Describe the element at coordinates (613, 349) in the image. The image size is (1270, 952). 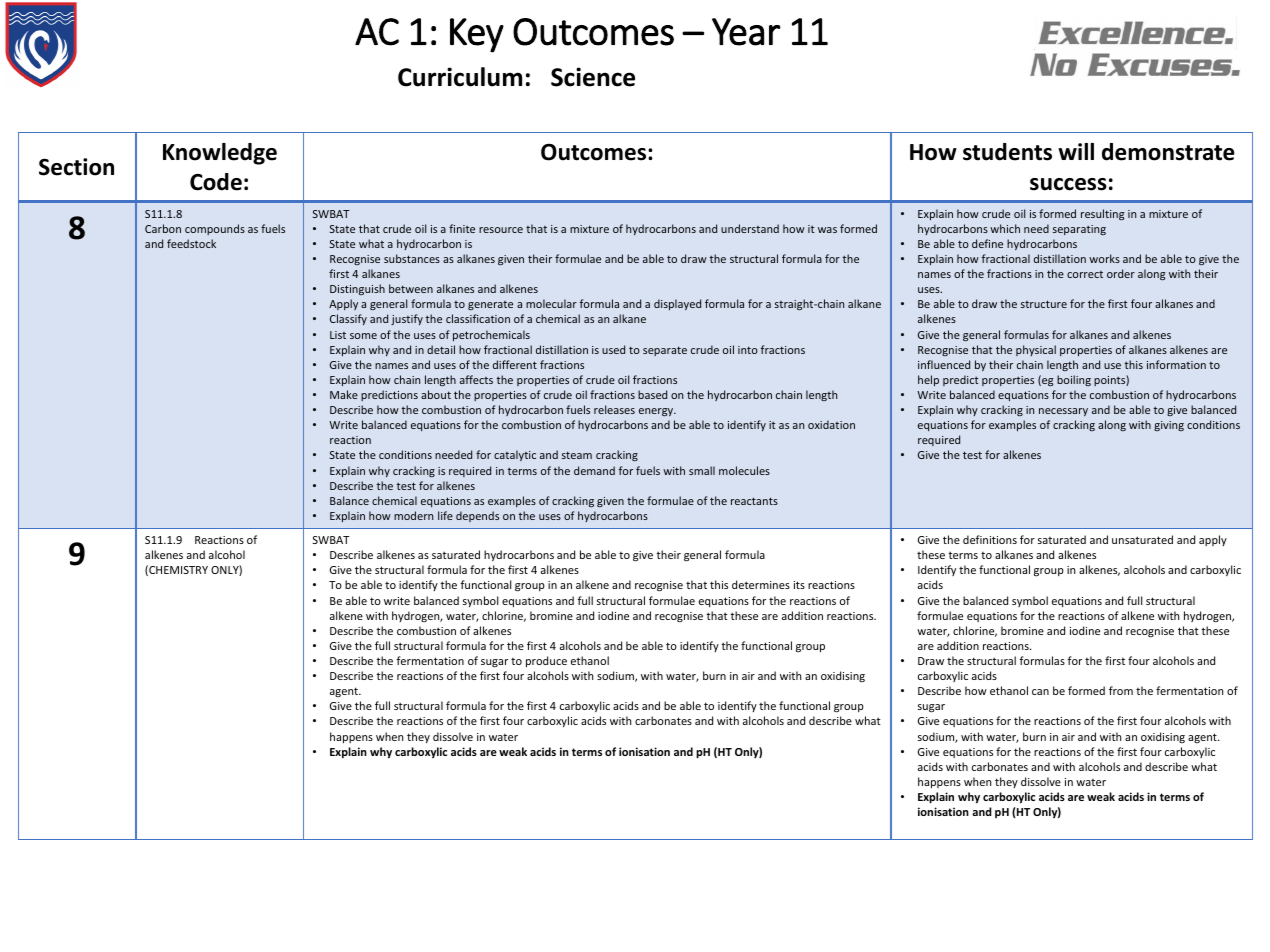
I see `used` at that location.
